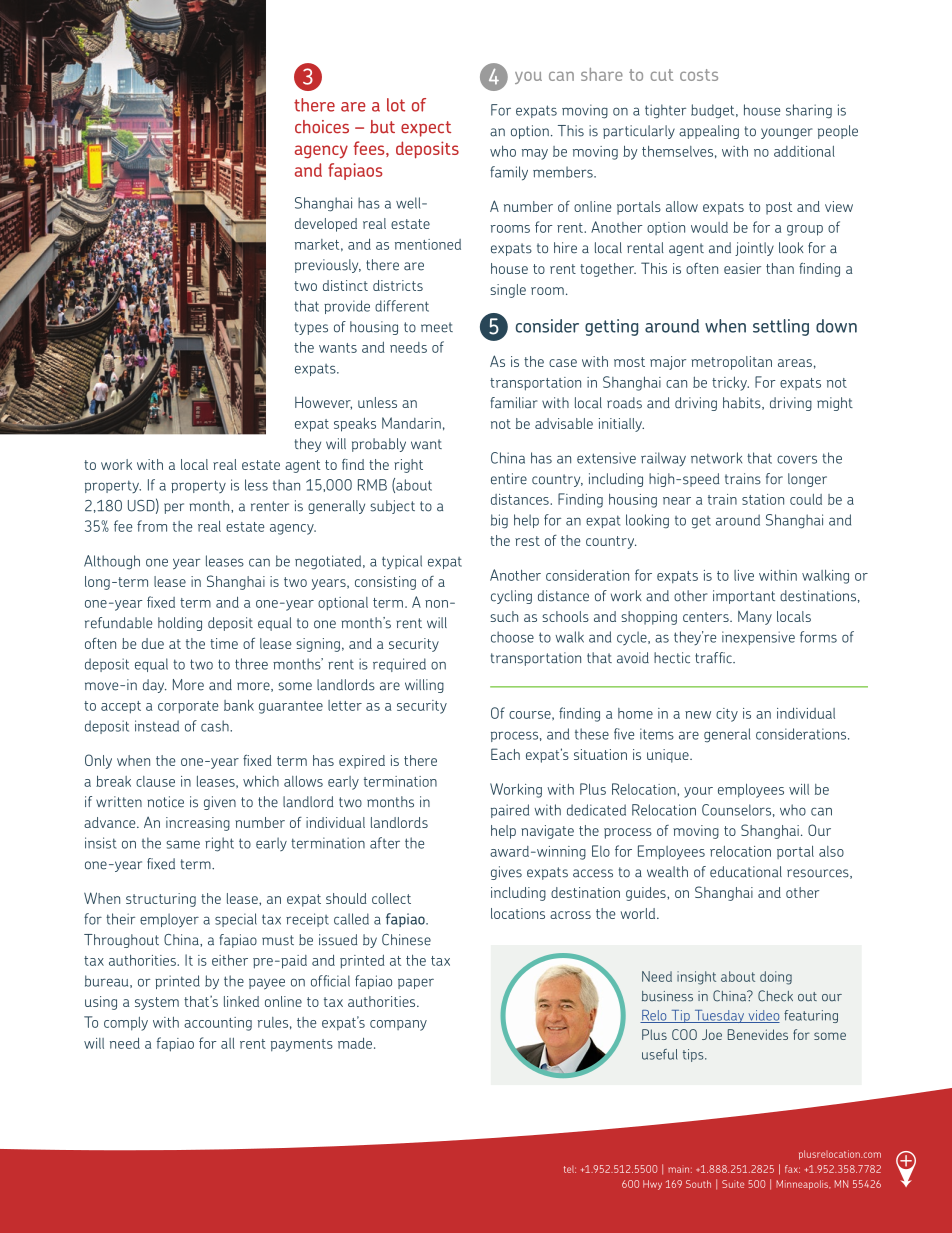  What do you see at coordinates (781, 327) in the screenshot?
I see `settling` at bounding box center [781, 327].
